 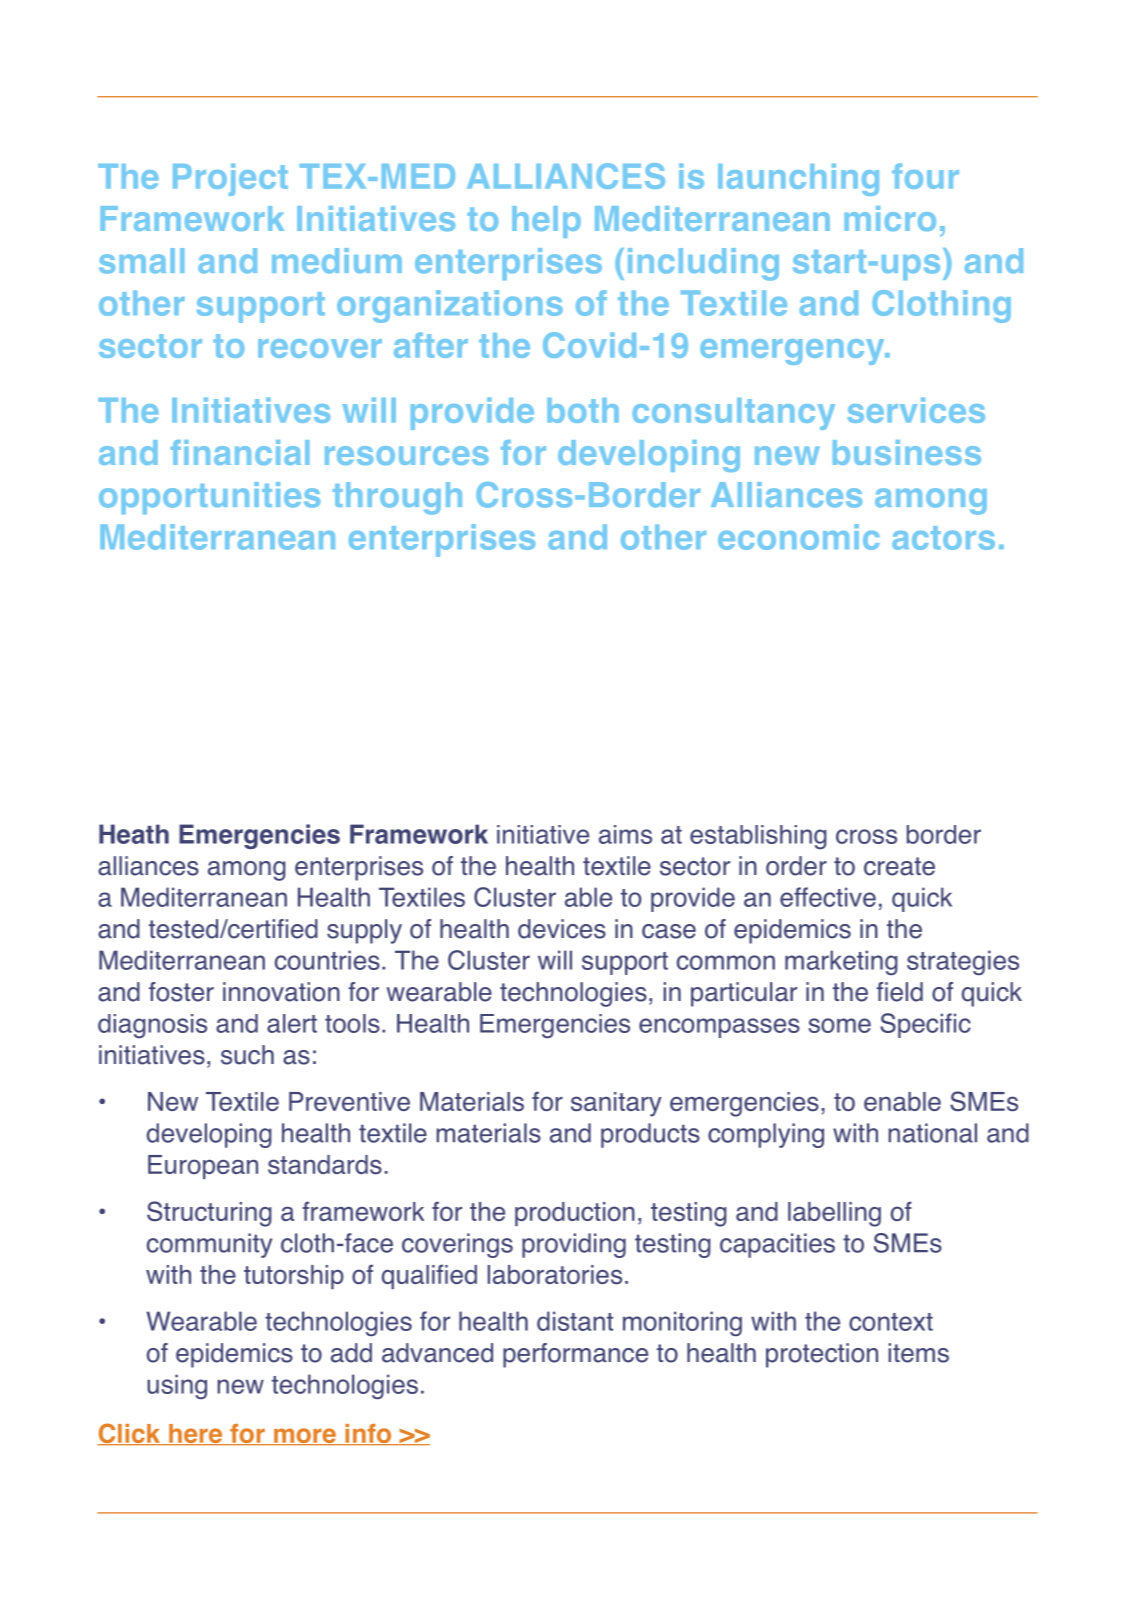 I want to click on help, so click(x=546, y=222).
